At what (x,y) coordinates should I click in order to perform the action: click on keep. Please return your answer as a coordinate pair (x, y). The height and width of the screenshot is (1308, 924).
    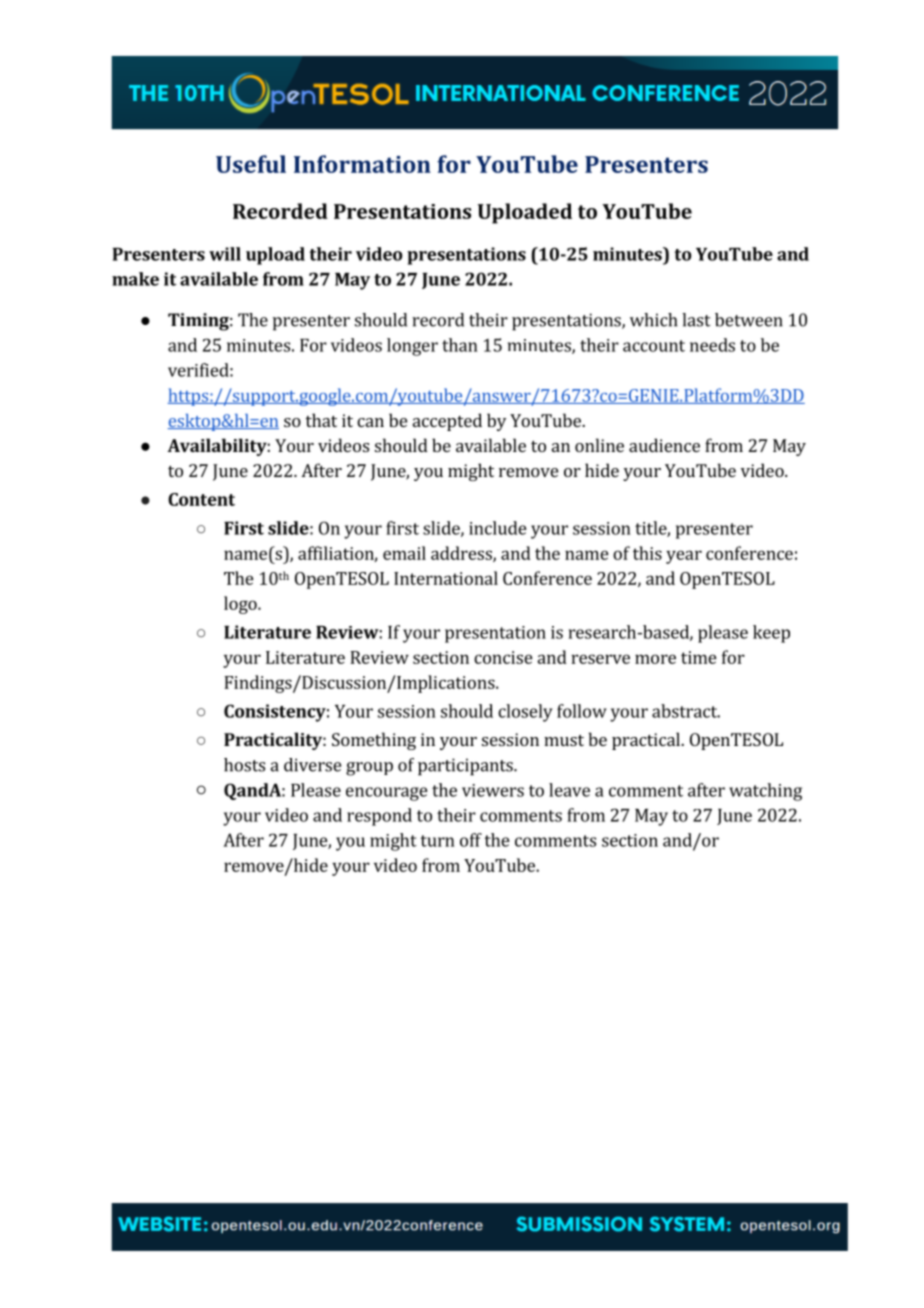
    Looking at the image, I should click on (771, 634).
